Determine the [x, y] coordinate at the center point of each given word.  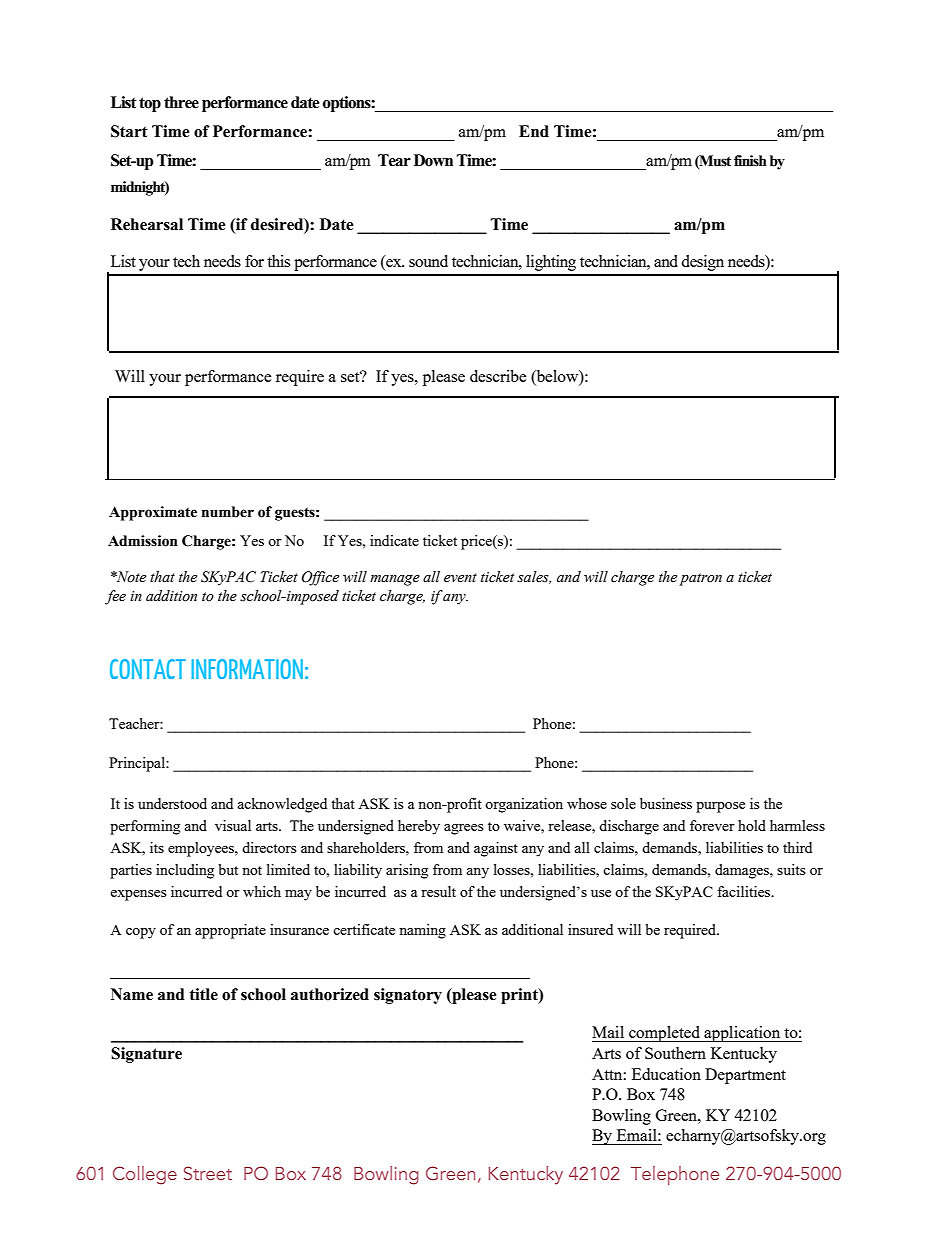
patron [700, 579]
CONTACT [148, 669]
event [460, 578]
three [181, 102]
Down [433, 160]
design [702, 263]
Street [208, 1173]
